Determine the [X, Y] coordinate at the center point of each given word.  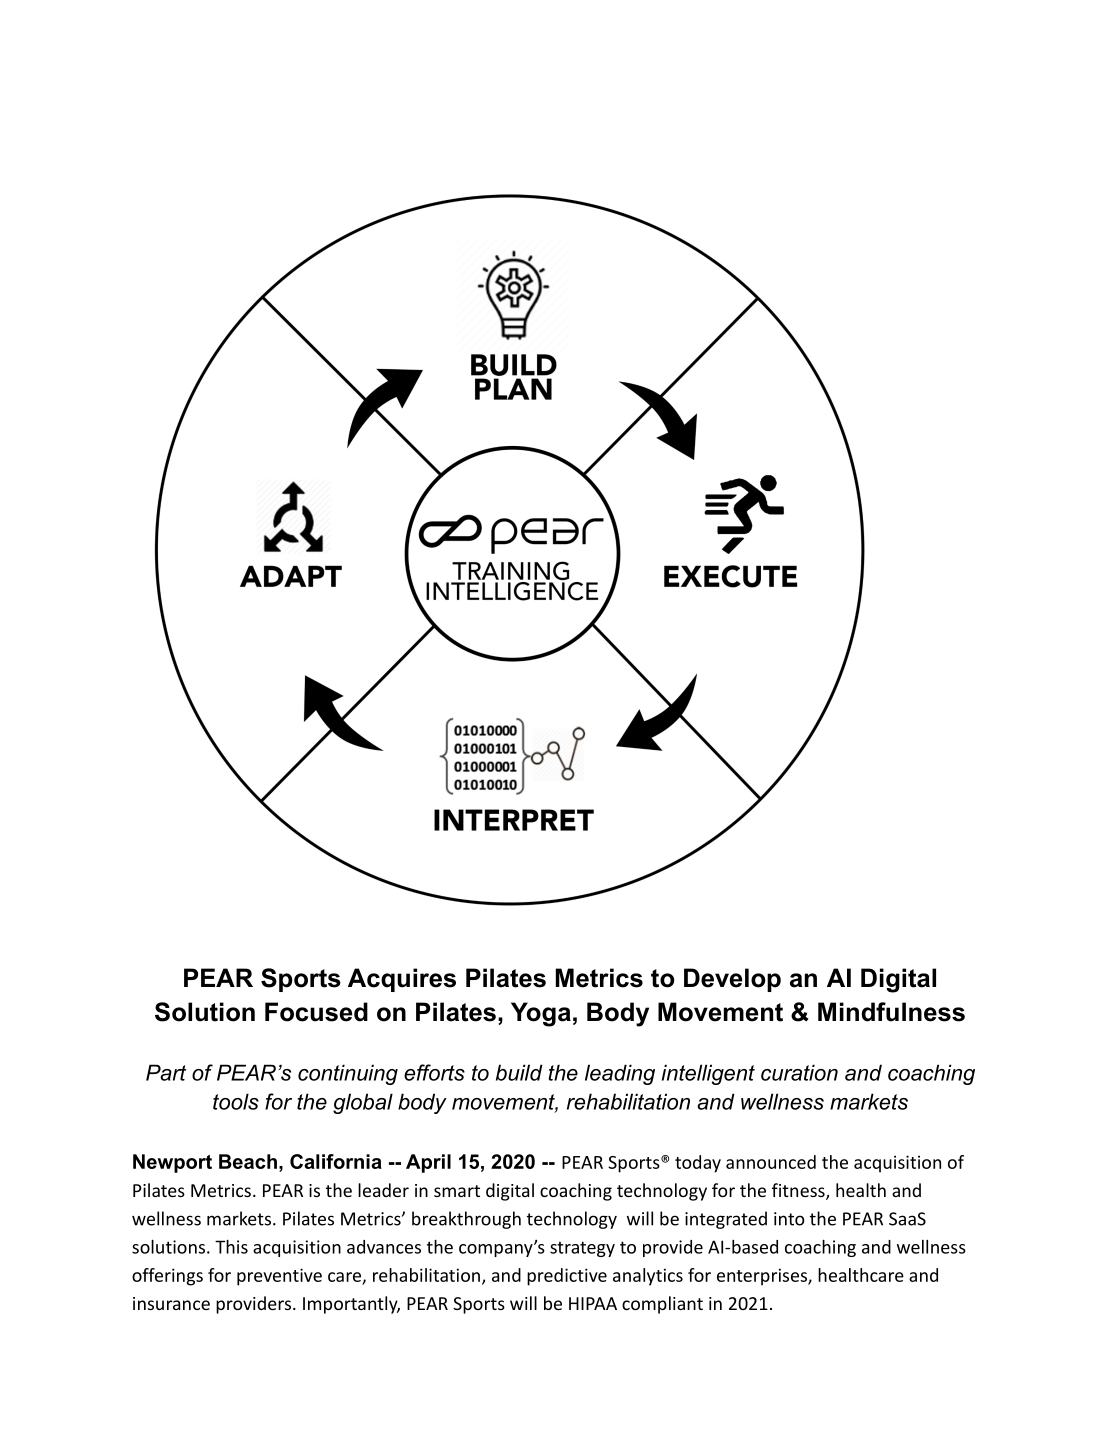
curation [799, 1072]
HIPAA [593, 1303]
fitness [799, 1191]
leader [383, 1190]
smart [457, 1191]
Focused [316, 1012]
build [519, 1072]
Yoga [541, 1014]
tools [236, 1101]
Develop [732, 980]
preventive [279, 1277]
